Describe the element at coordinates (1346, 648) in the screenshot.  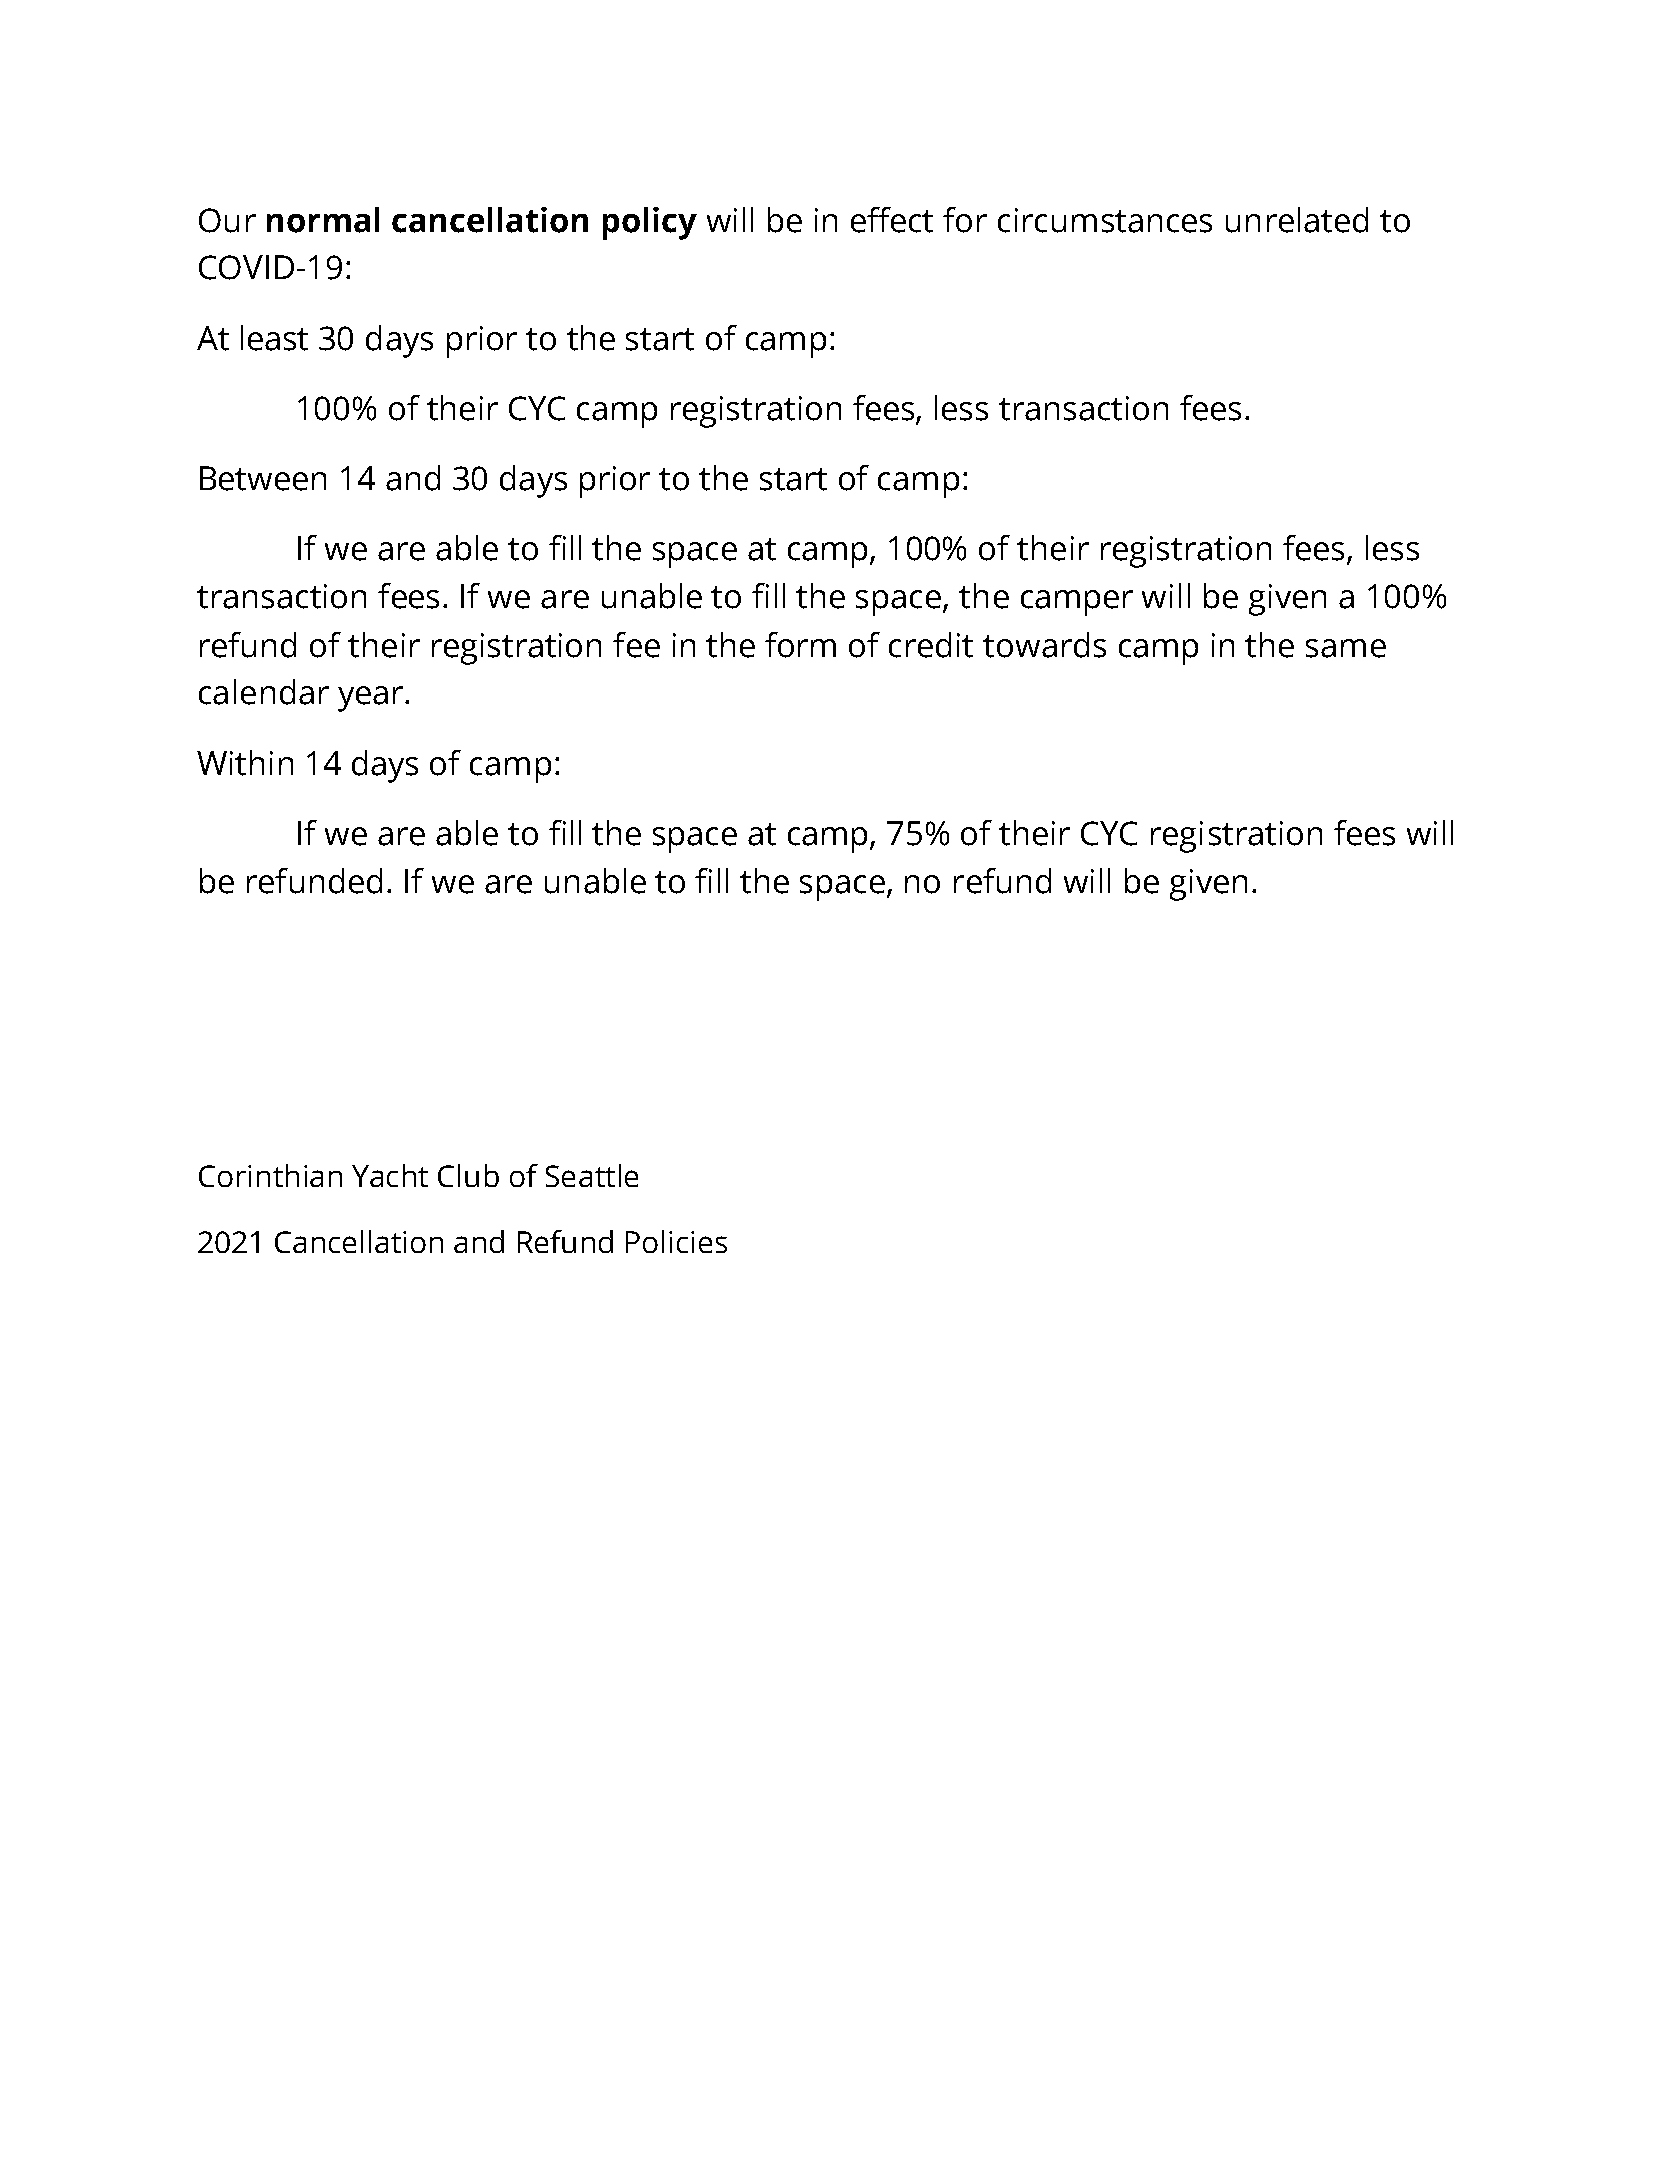
I see `same` at that location.
